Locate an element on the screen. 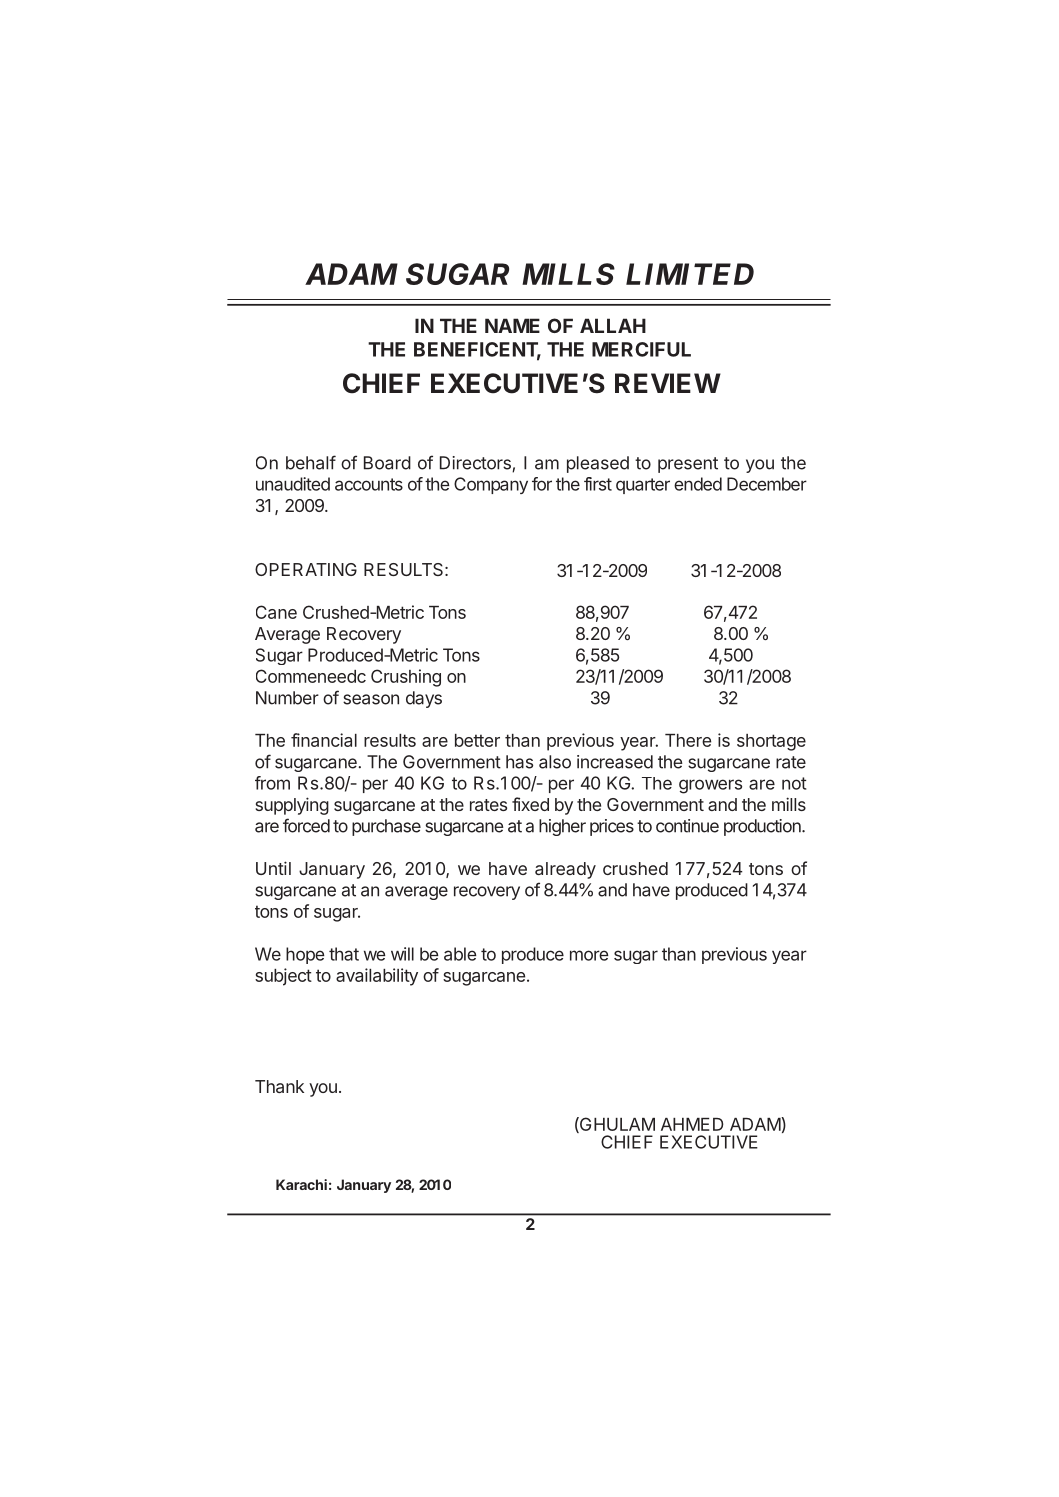 This screenshot has width=1059, height=1497. Karachi is located at coordinates (301, 1184).
